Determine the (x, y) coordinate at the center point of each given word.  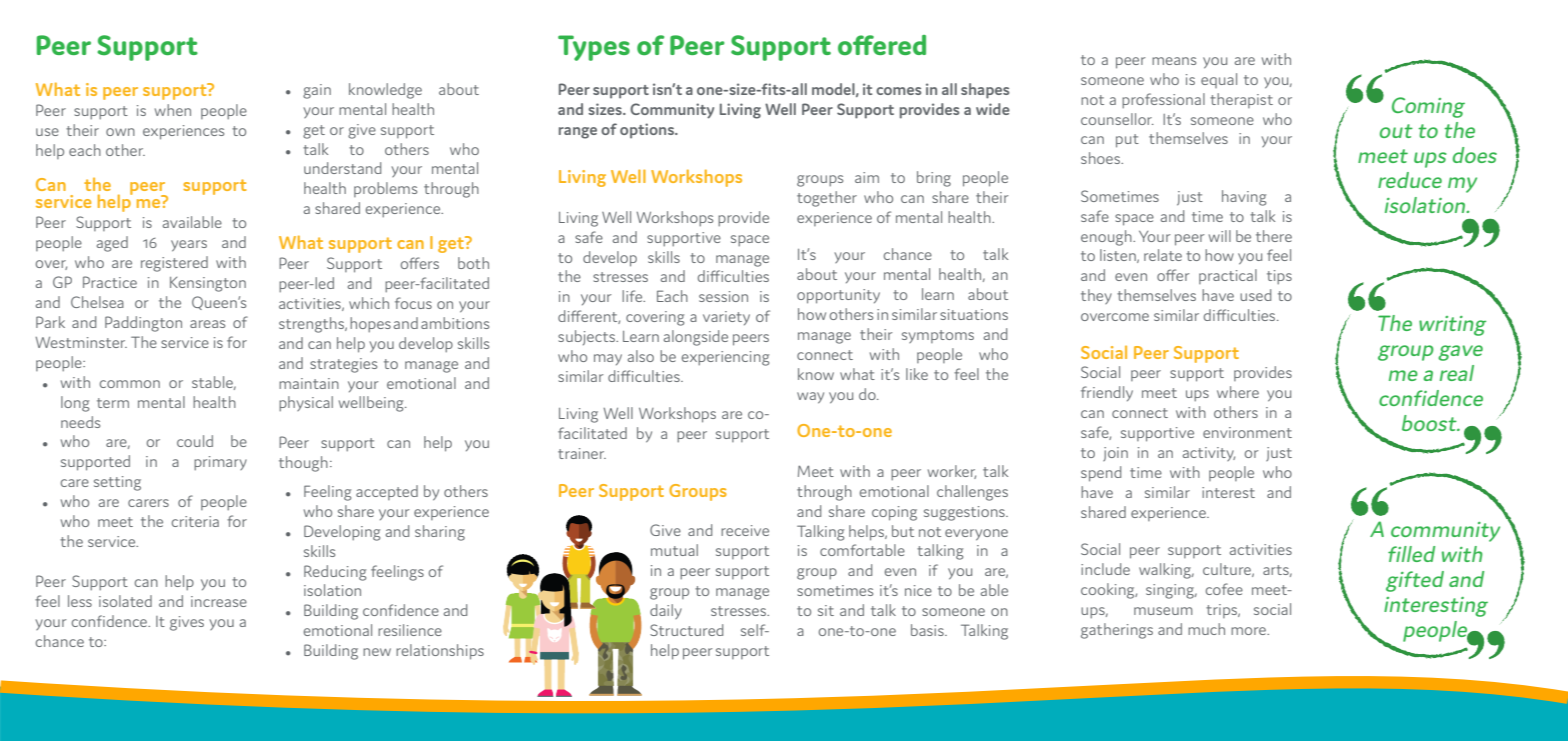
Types (594, 48)
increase (219, 601)
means (1174, 61)
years (189, 246)
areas (207, 324)
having (1244, 198)
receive (745, 530)
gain (317, 91)
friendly (1107, 393)
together (827, 199)
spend (1101, 474)
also (641, 356)
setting (117, 483)
